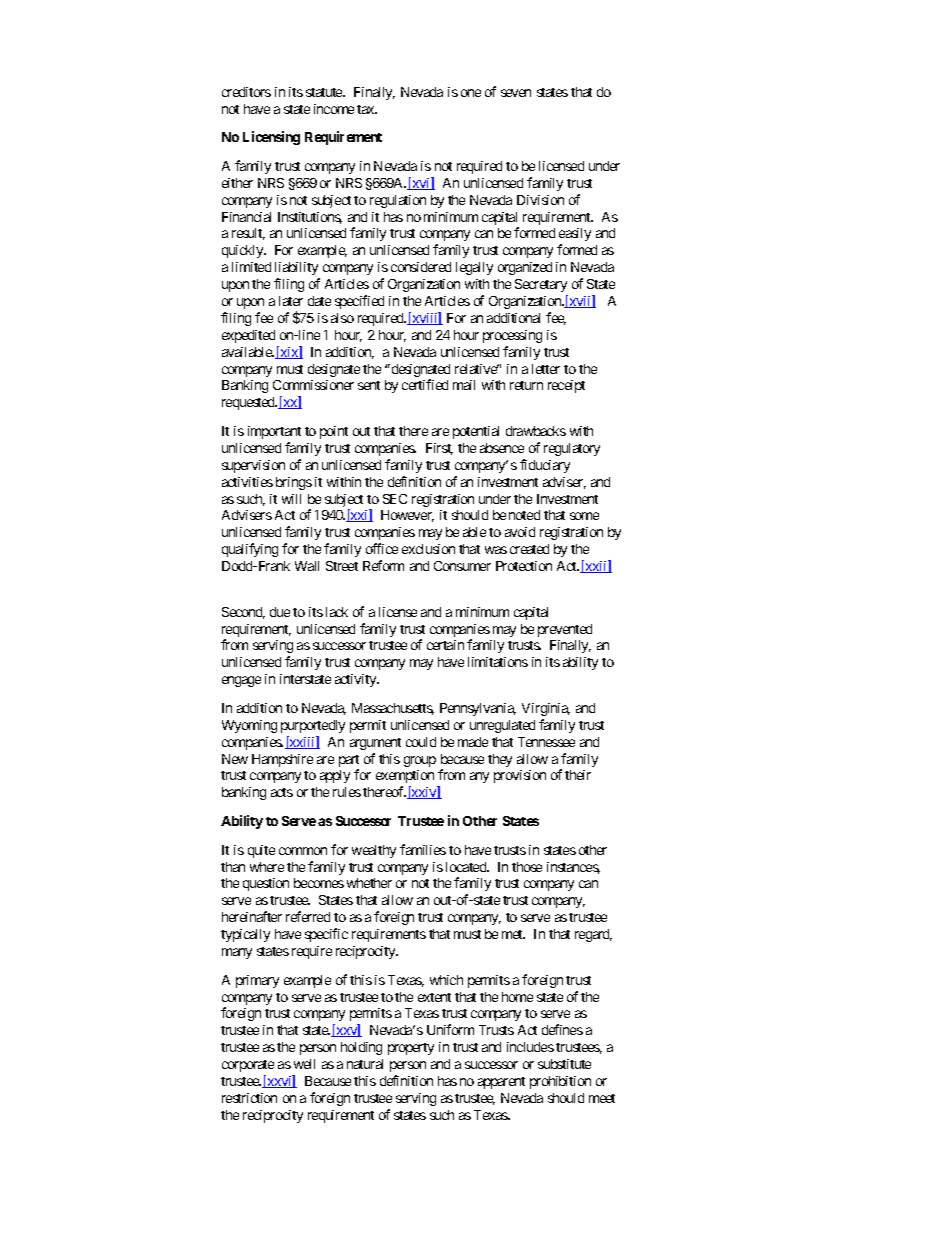  What do you see at coordinates (516, 93) in the screenshot?
I see `seven` at bounding box center [516, 93].
